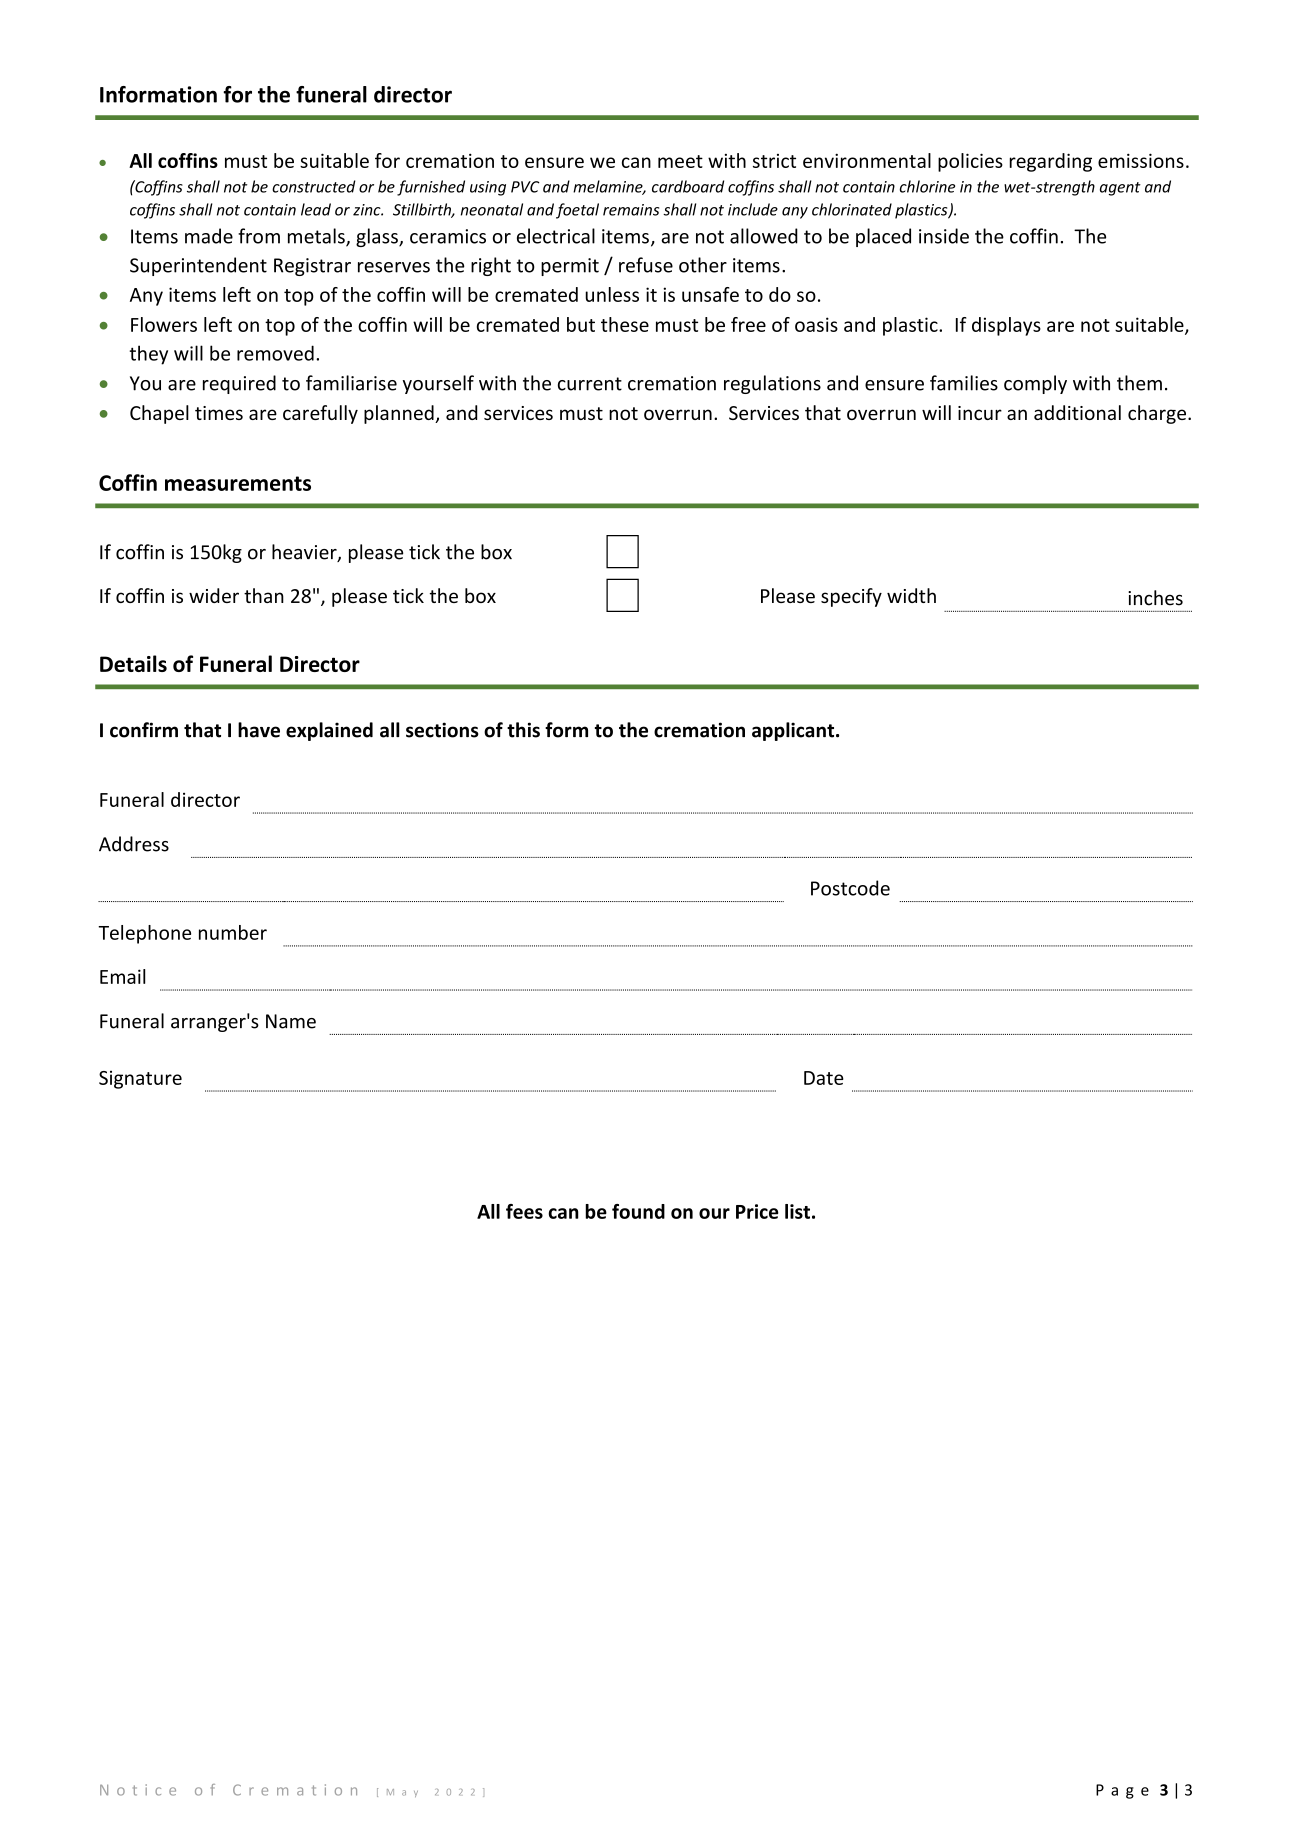  I want to click on Signature, so click(140, 1080).
